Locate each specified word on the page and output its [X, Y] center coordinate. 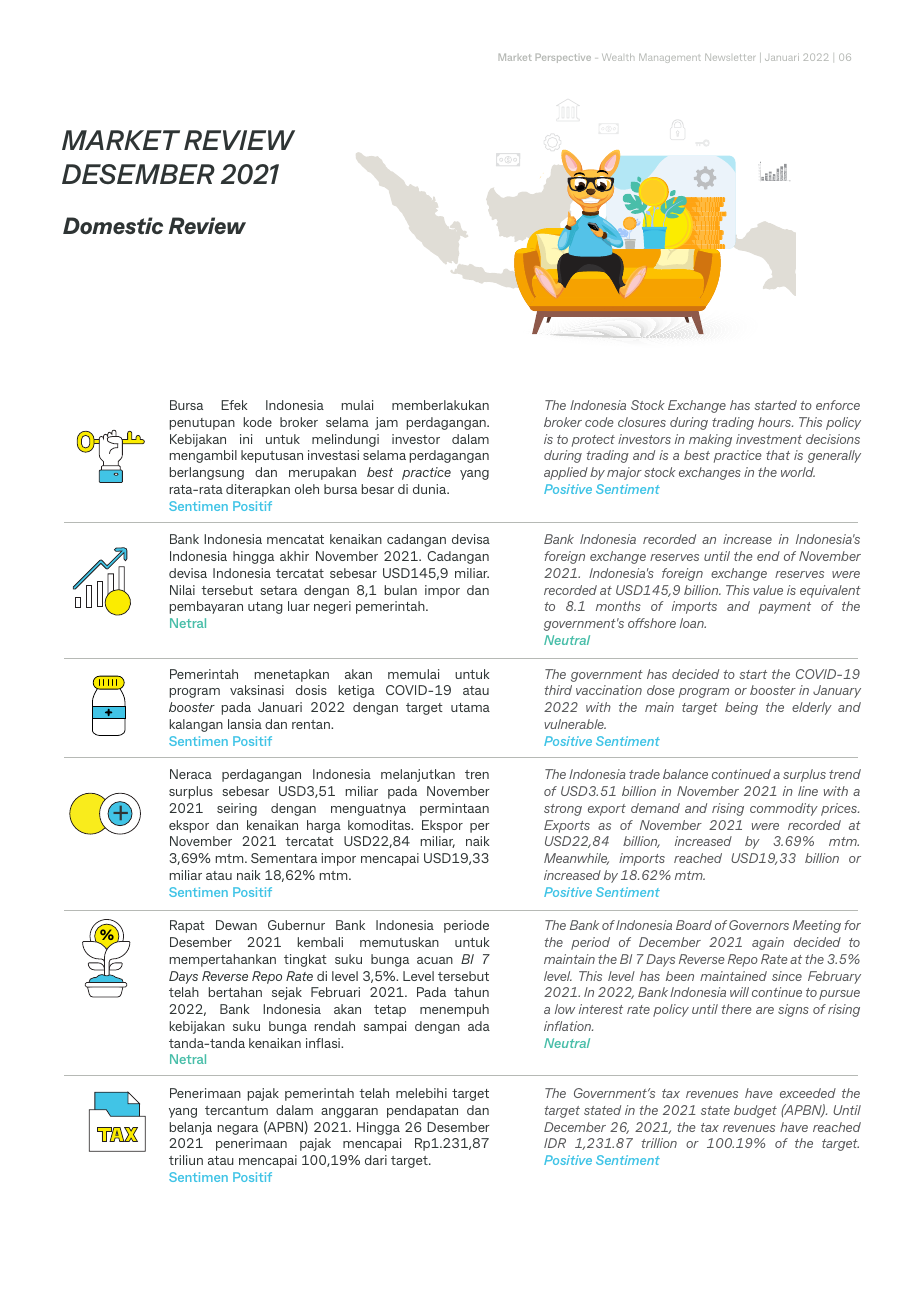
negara [238, 1130]
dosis [311, 690]
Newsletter [730, 57]
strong [563, 810]
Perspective [563, 58]
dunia [431, 489]
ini [246, 439]
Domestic [113, 225]
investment [769, 439]
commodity [784, 809]
